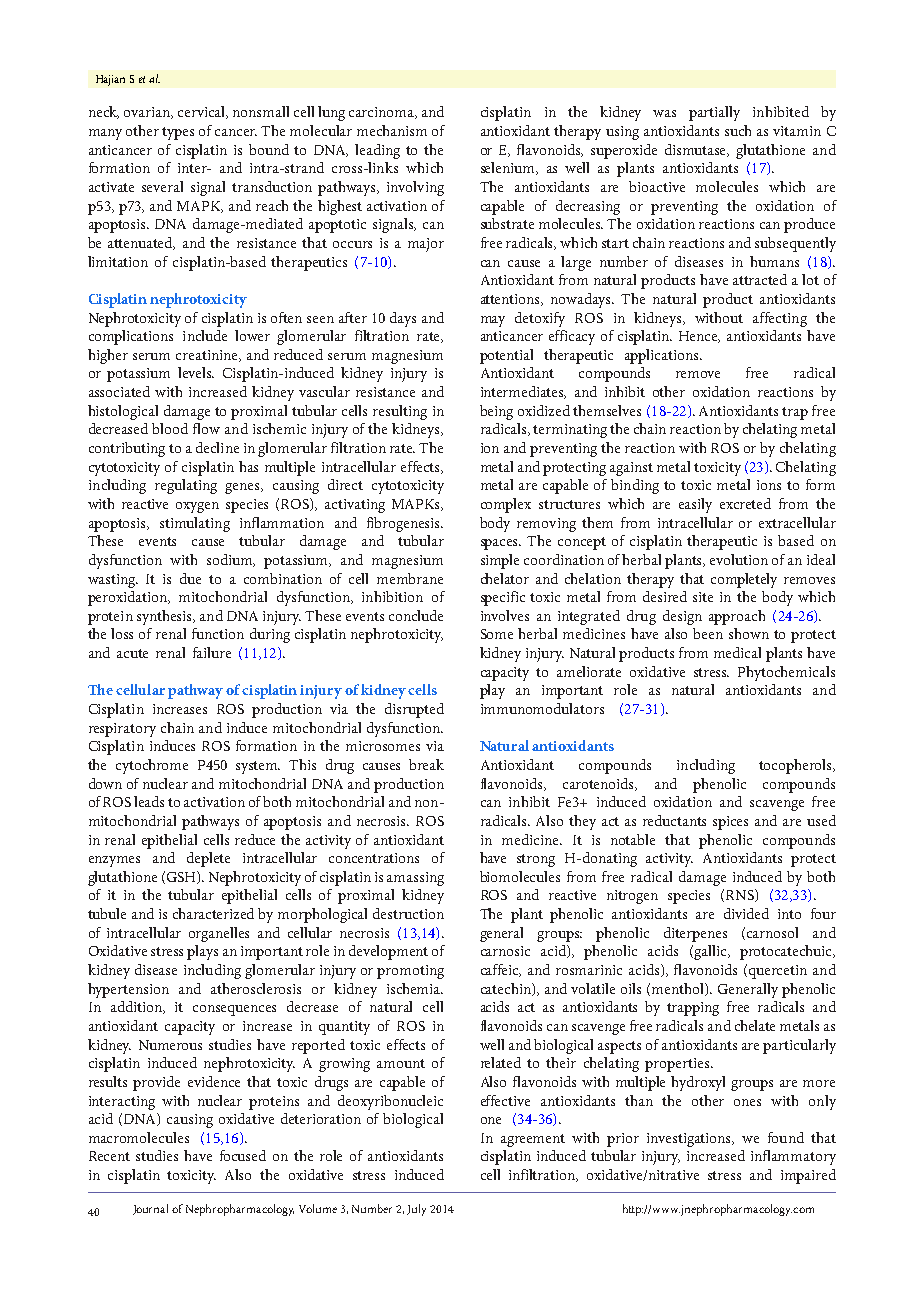  I want to click on characterized, so click(213, 913).
